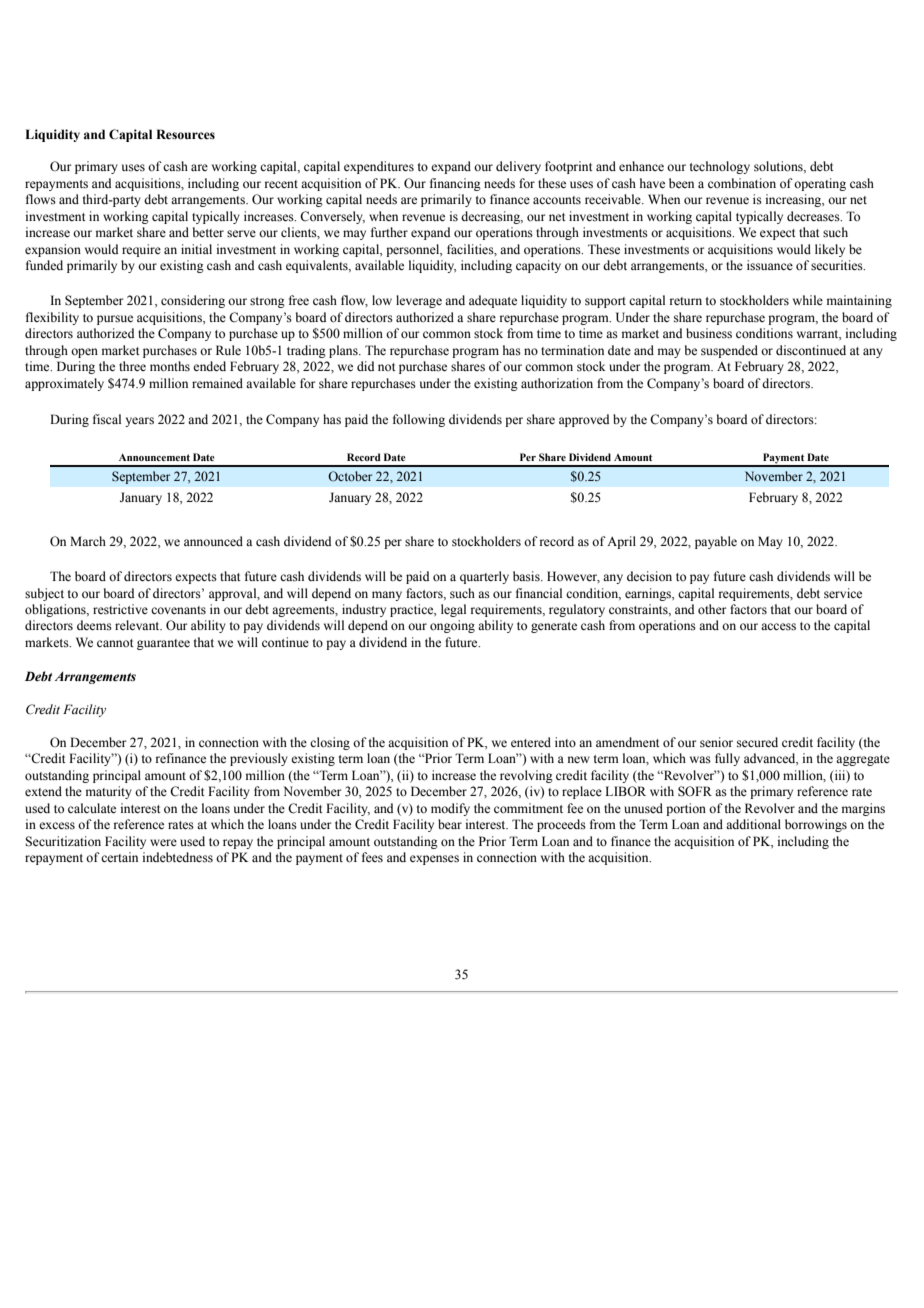 The image size is (924, 1308). Describe the element at coordinates (163, 842) in the image. I see `were` at that location.
